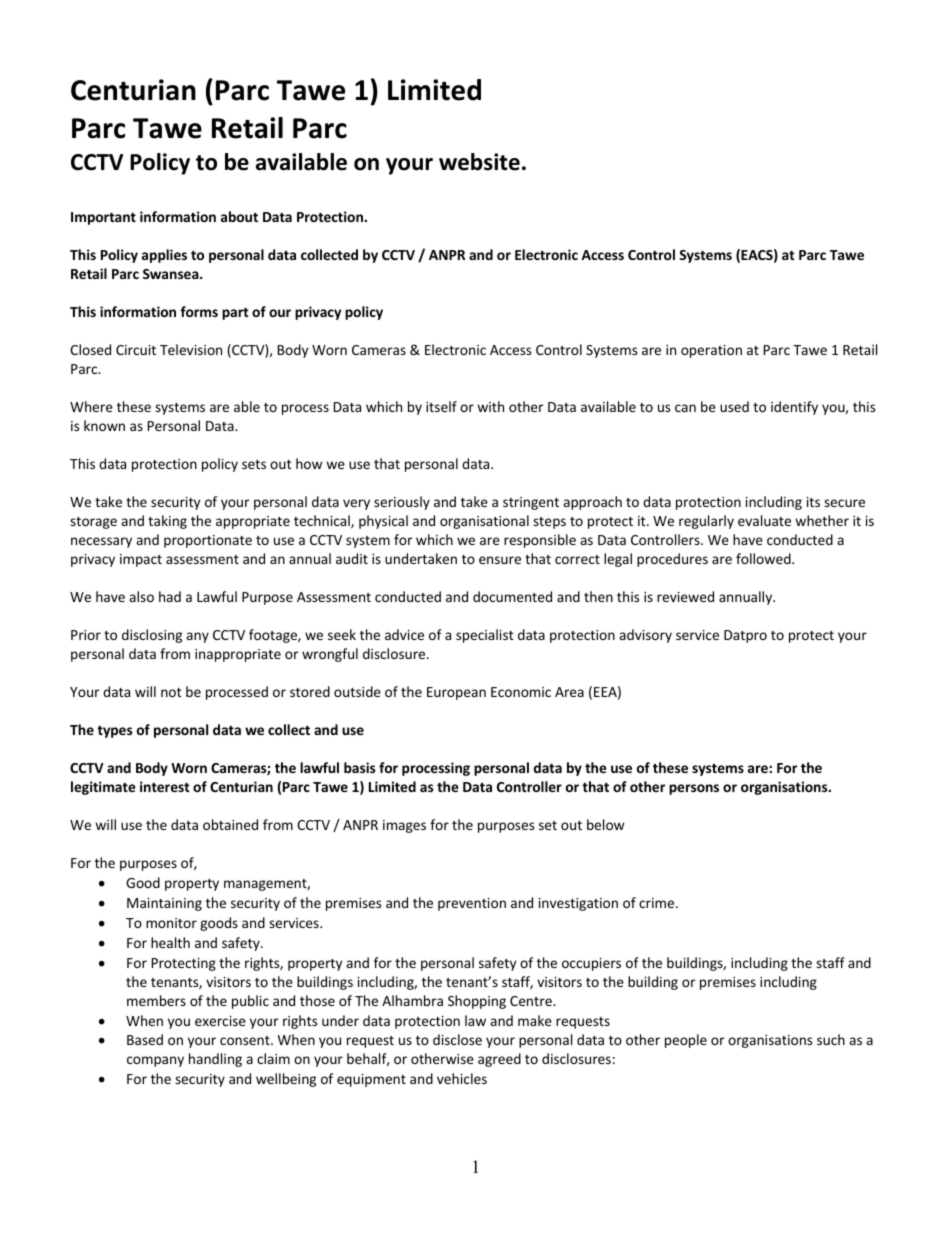 This document has height=1233, width=952. I want to click on specialist, so click(485, 636).
